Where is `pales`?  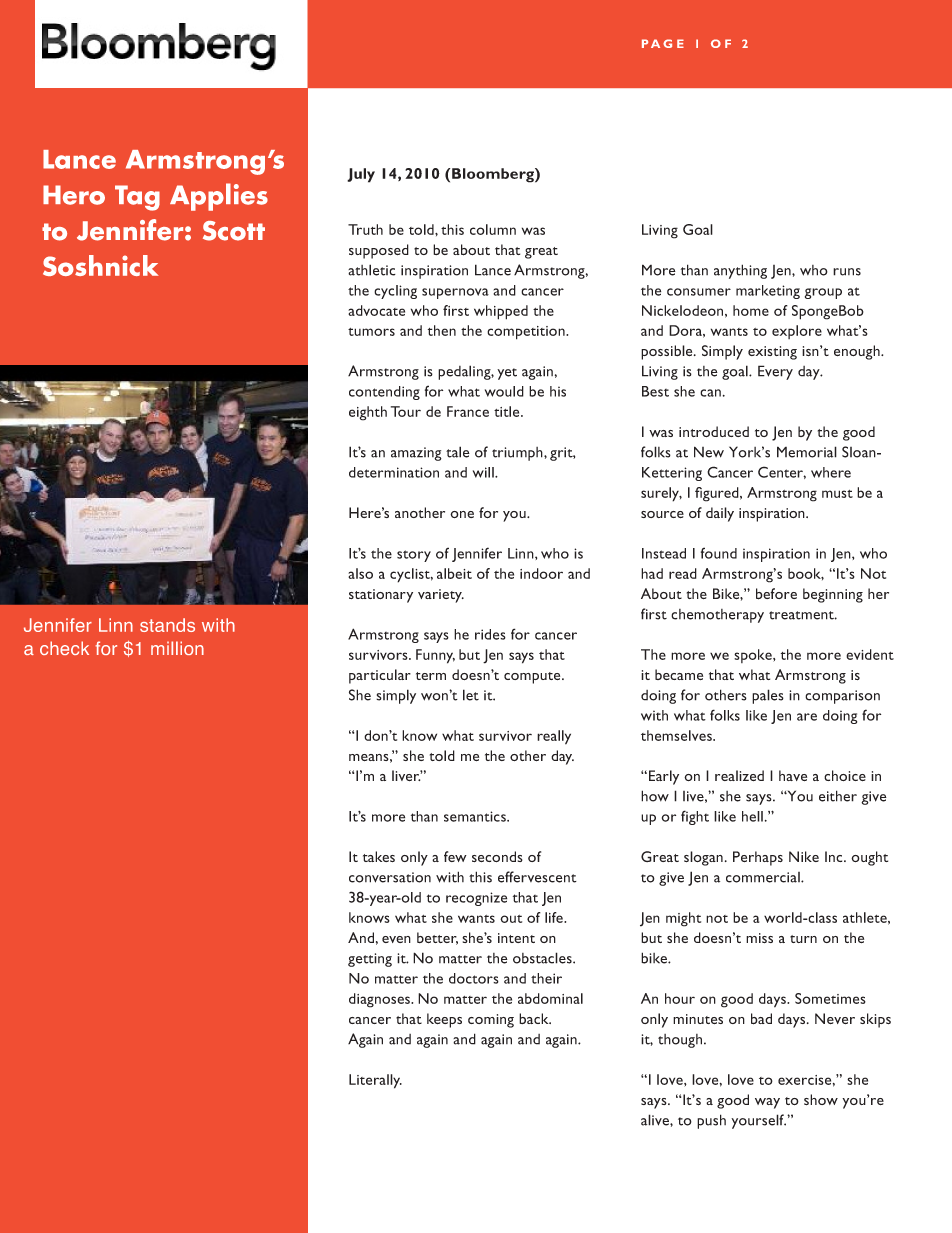 pales is located at coordinates (768, 696).
